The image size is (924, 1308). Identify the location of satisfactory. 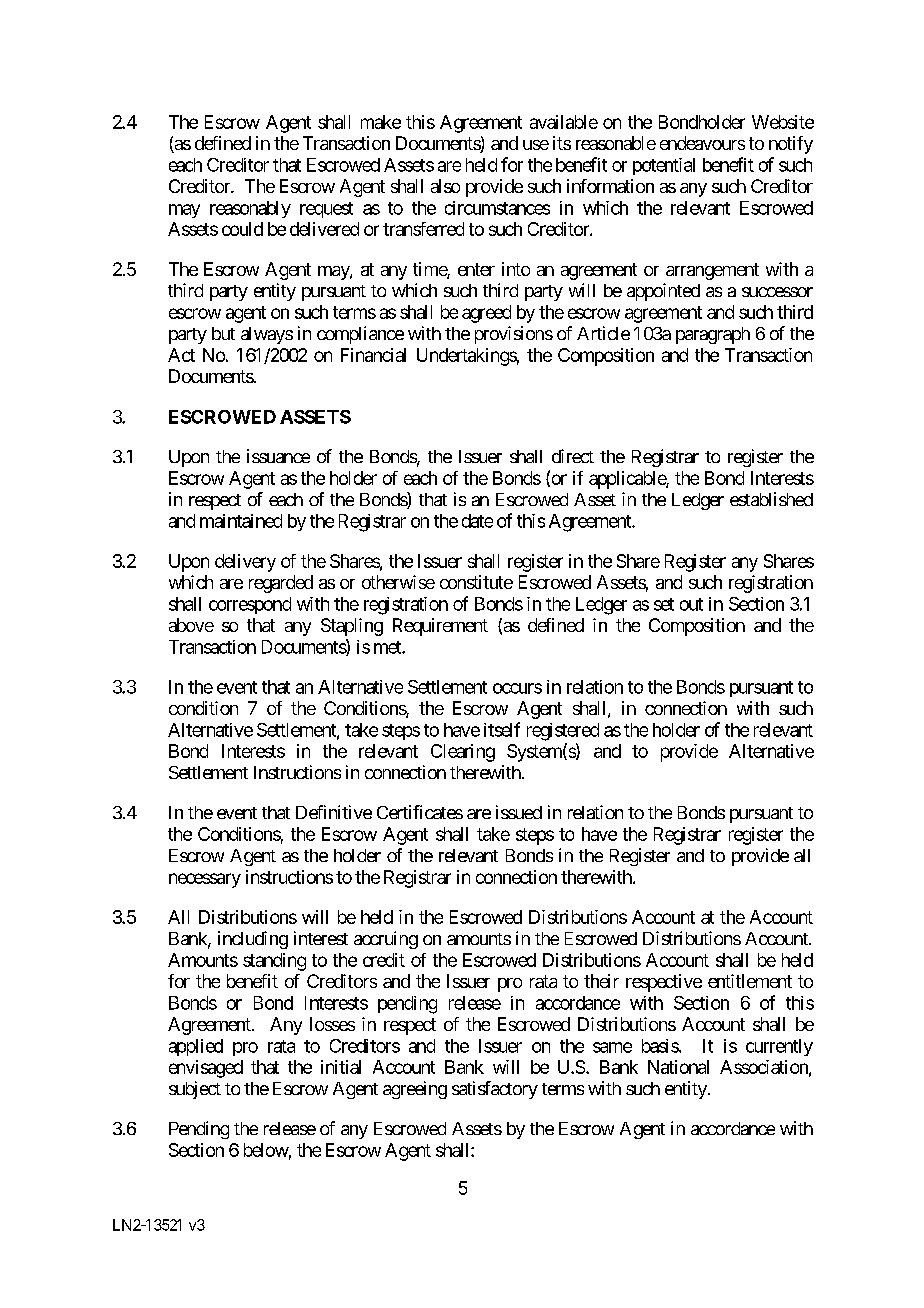
(495, 1090).
